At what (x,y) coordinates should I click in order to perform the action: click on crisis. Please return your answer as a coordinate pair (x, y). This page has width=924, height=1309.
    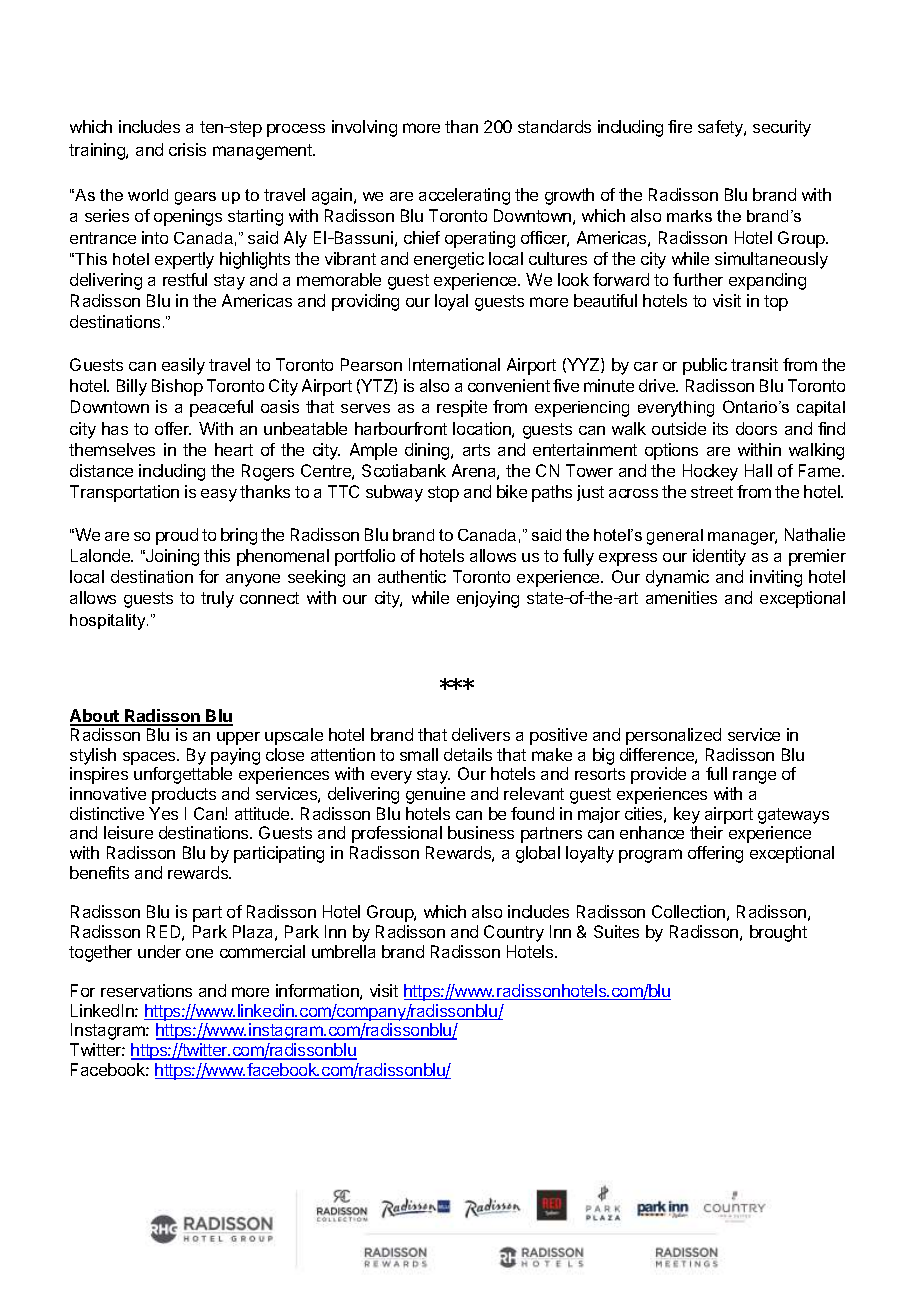
    Looking at the image, I should click on (187, 149).
